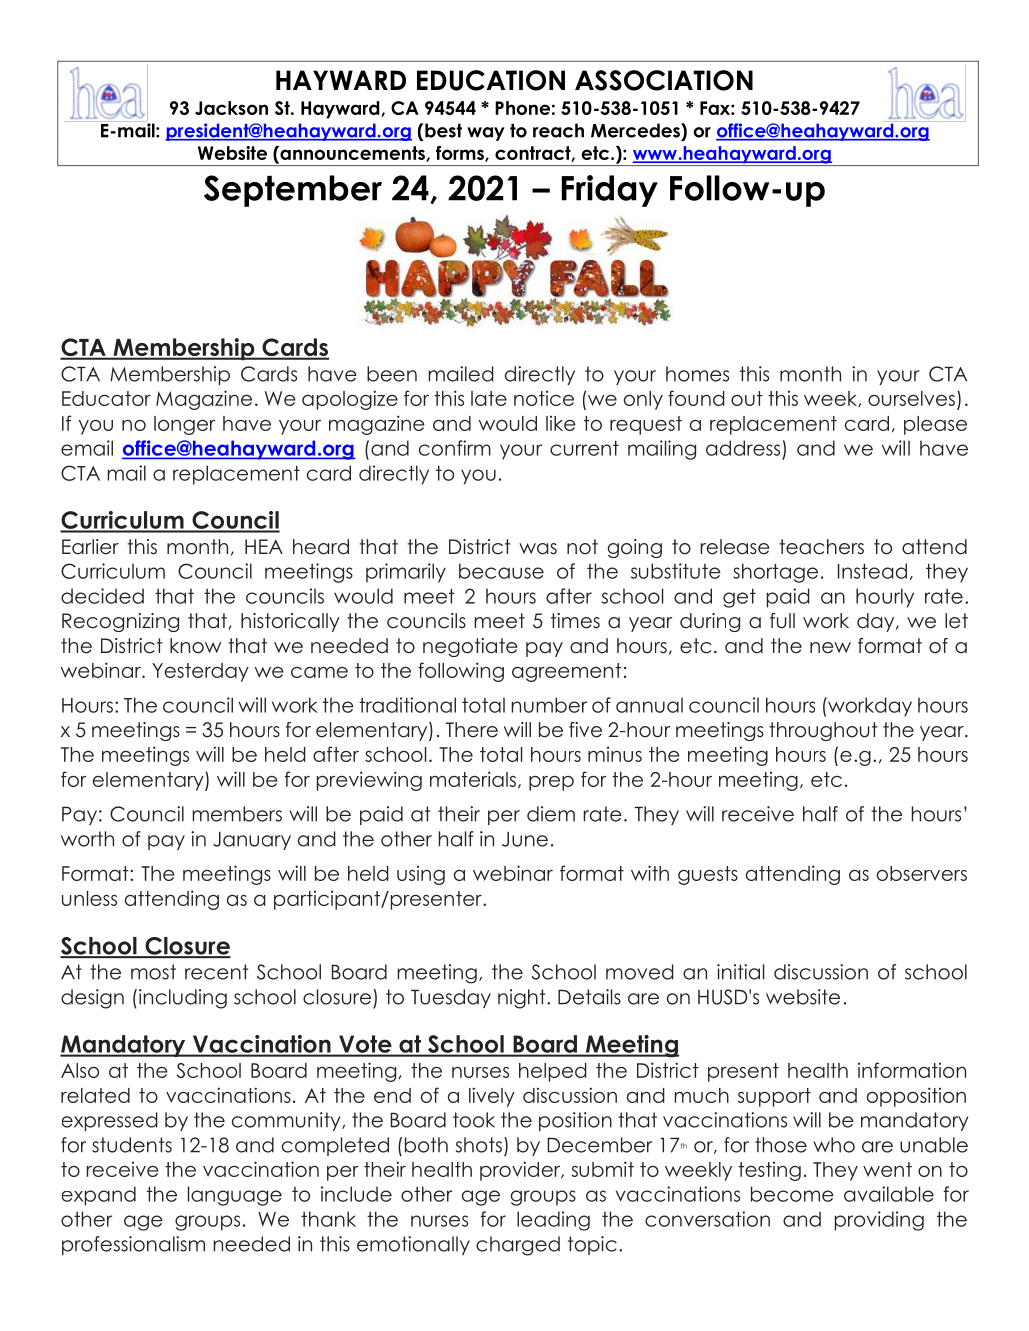  What do you see at coordinates (231, 108) in the screenshot?
I see `Jackson` at bounding box center [231, 108].
